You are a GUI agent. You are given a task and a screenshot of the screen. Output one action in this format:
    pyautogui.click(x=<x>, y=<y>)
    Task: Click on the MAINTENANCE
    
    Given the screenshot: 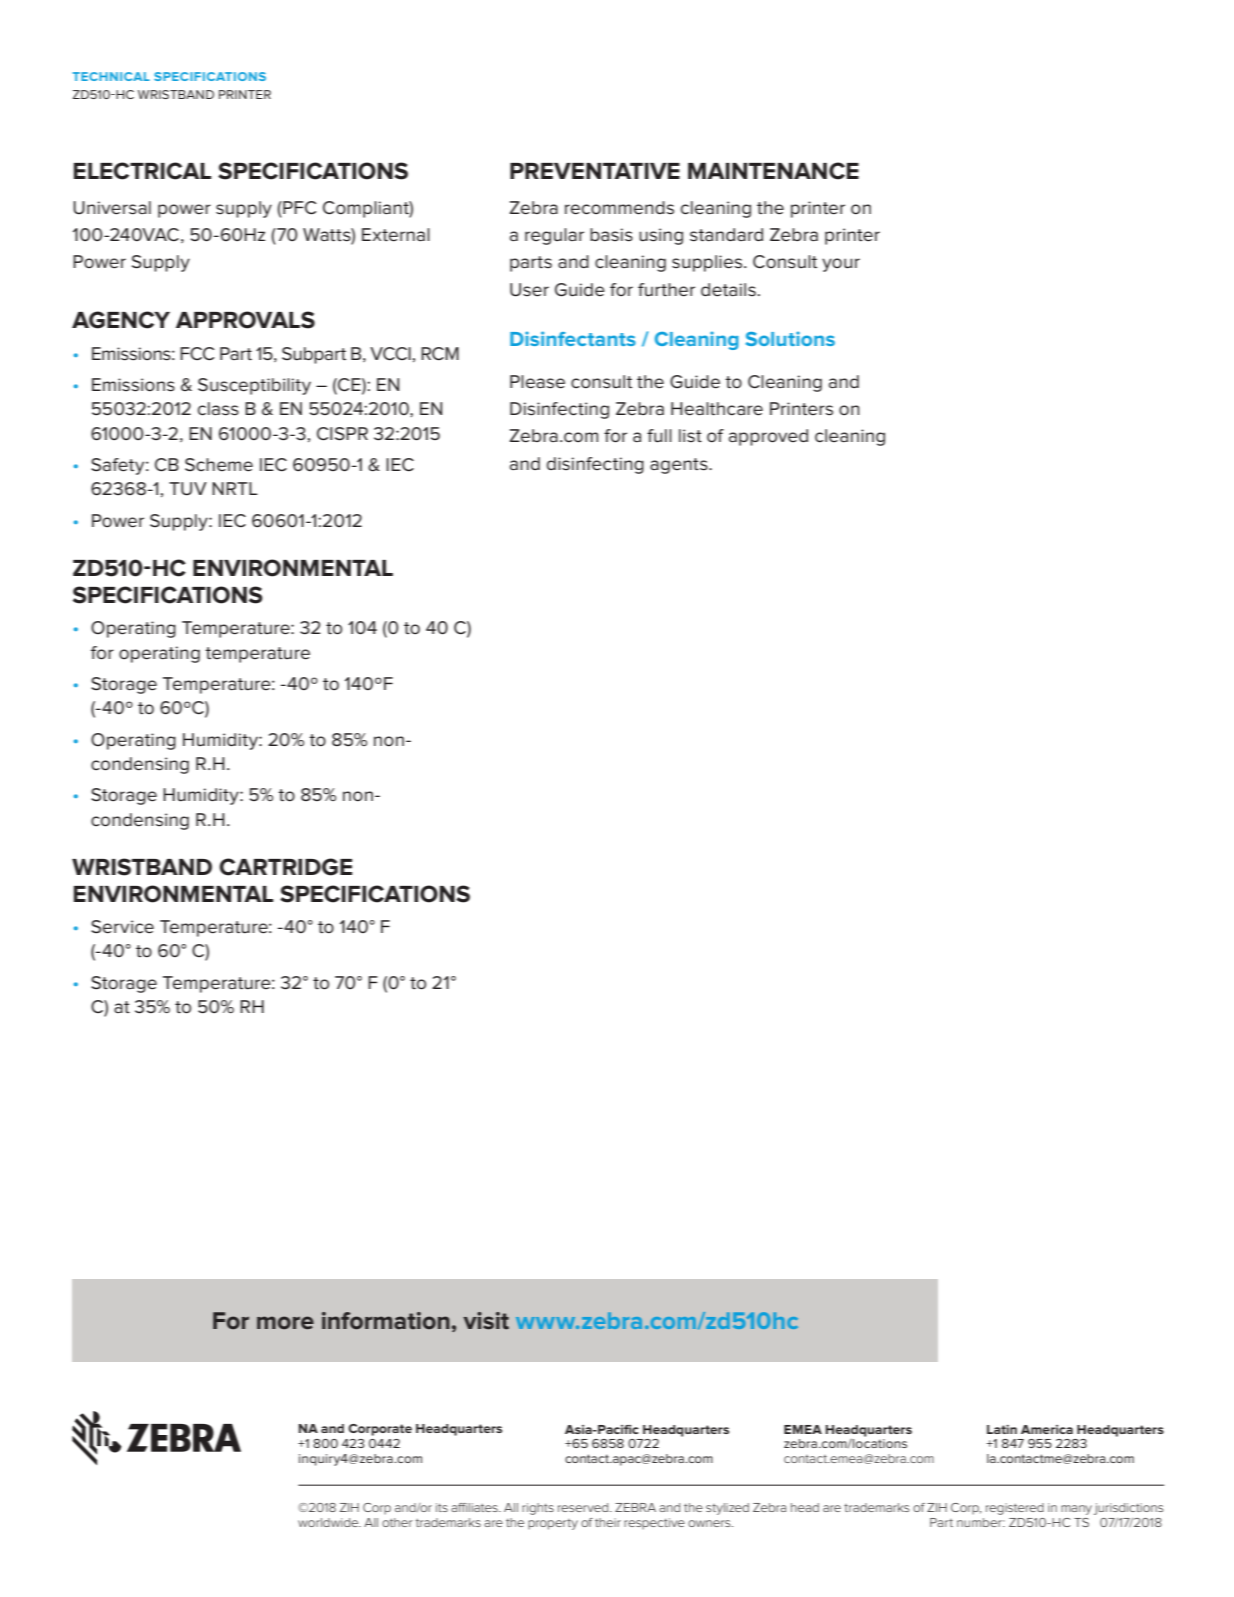 What is the action you would take?
    pyautogui.click(x=773, y=171)
